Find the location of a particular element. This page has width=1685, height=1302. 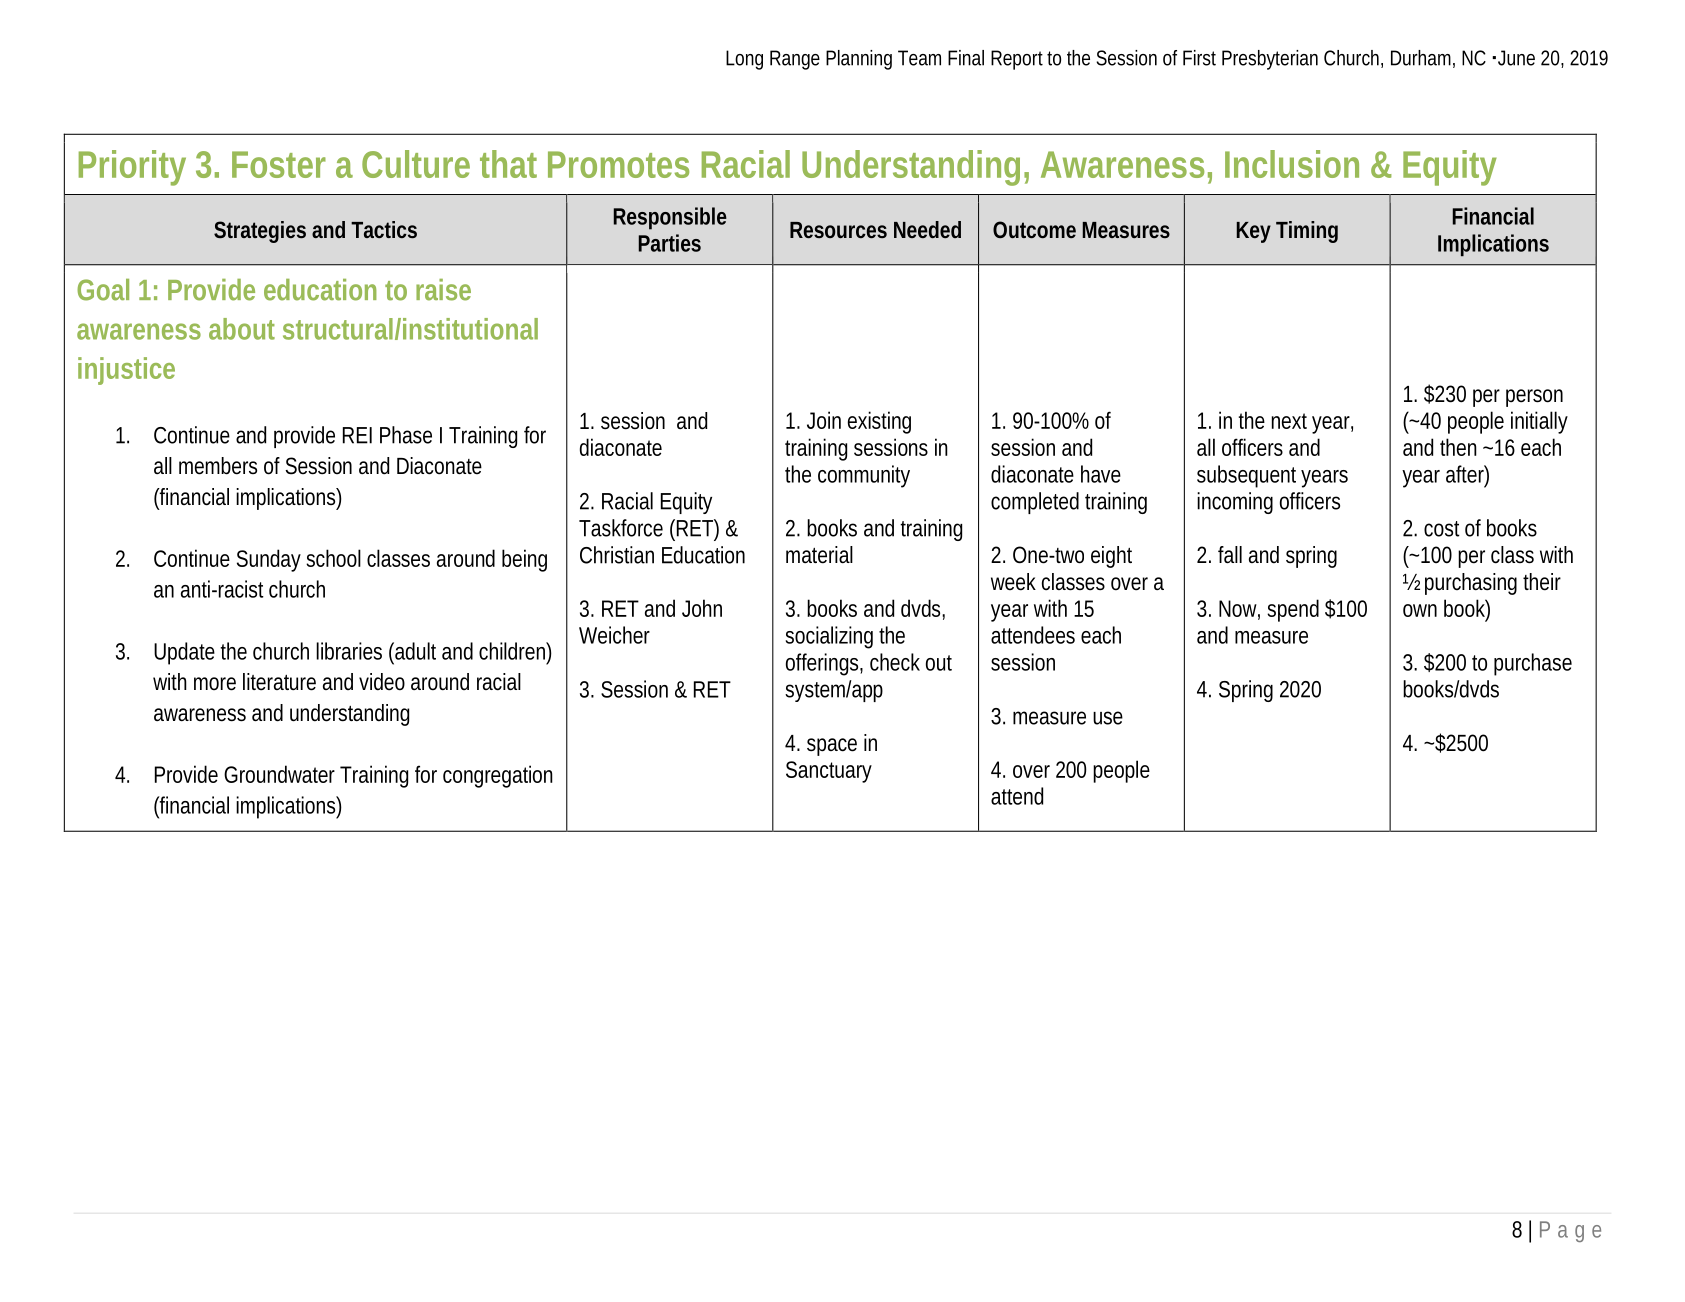

community is located at coordinates (864, 476).
